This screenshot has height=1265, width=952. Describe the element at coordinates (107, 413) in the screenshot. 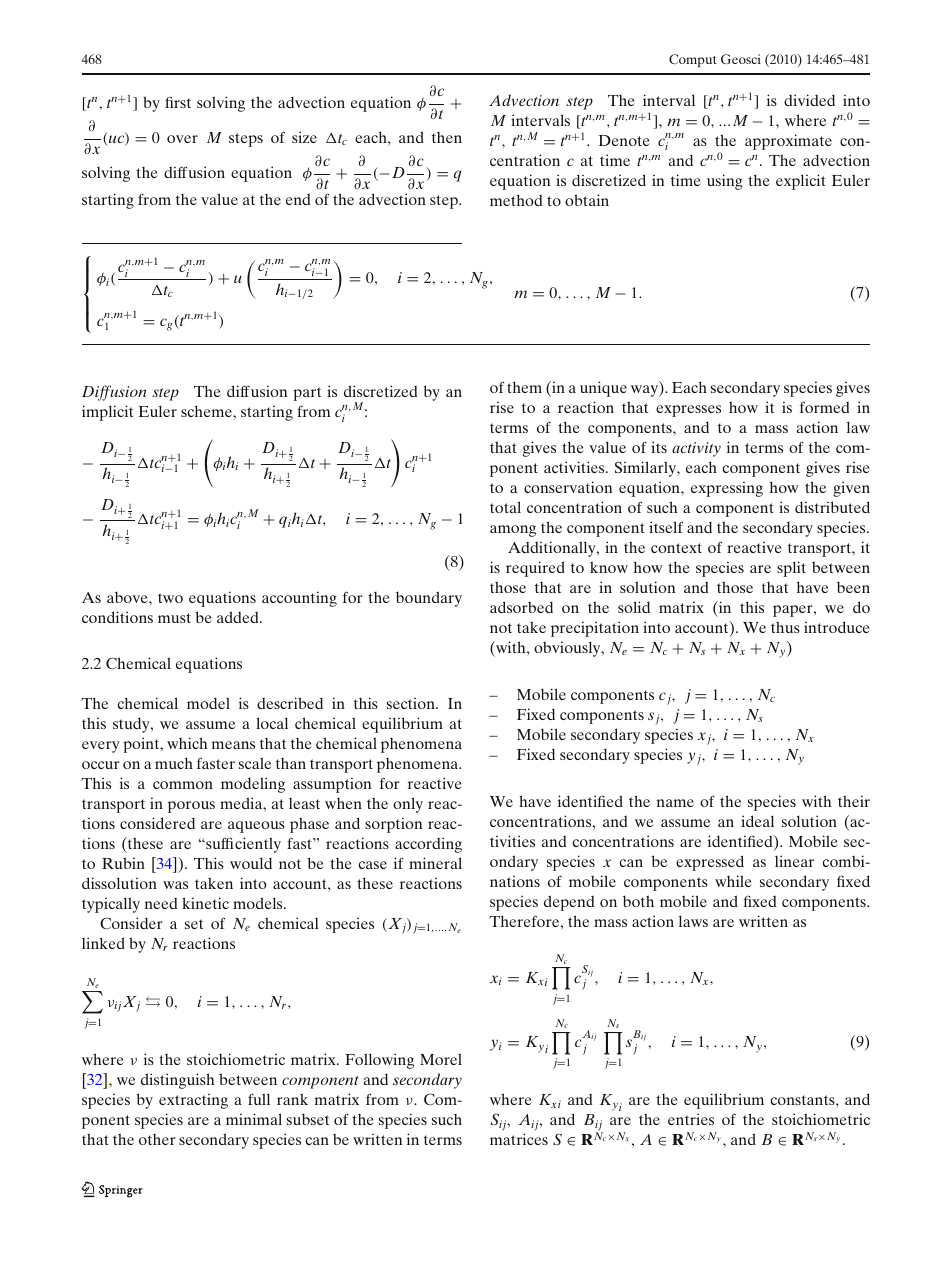

I see `implicit` at that location.
